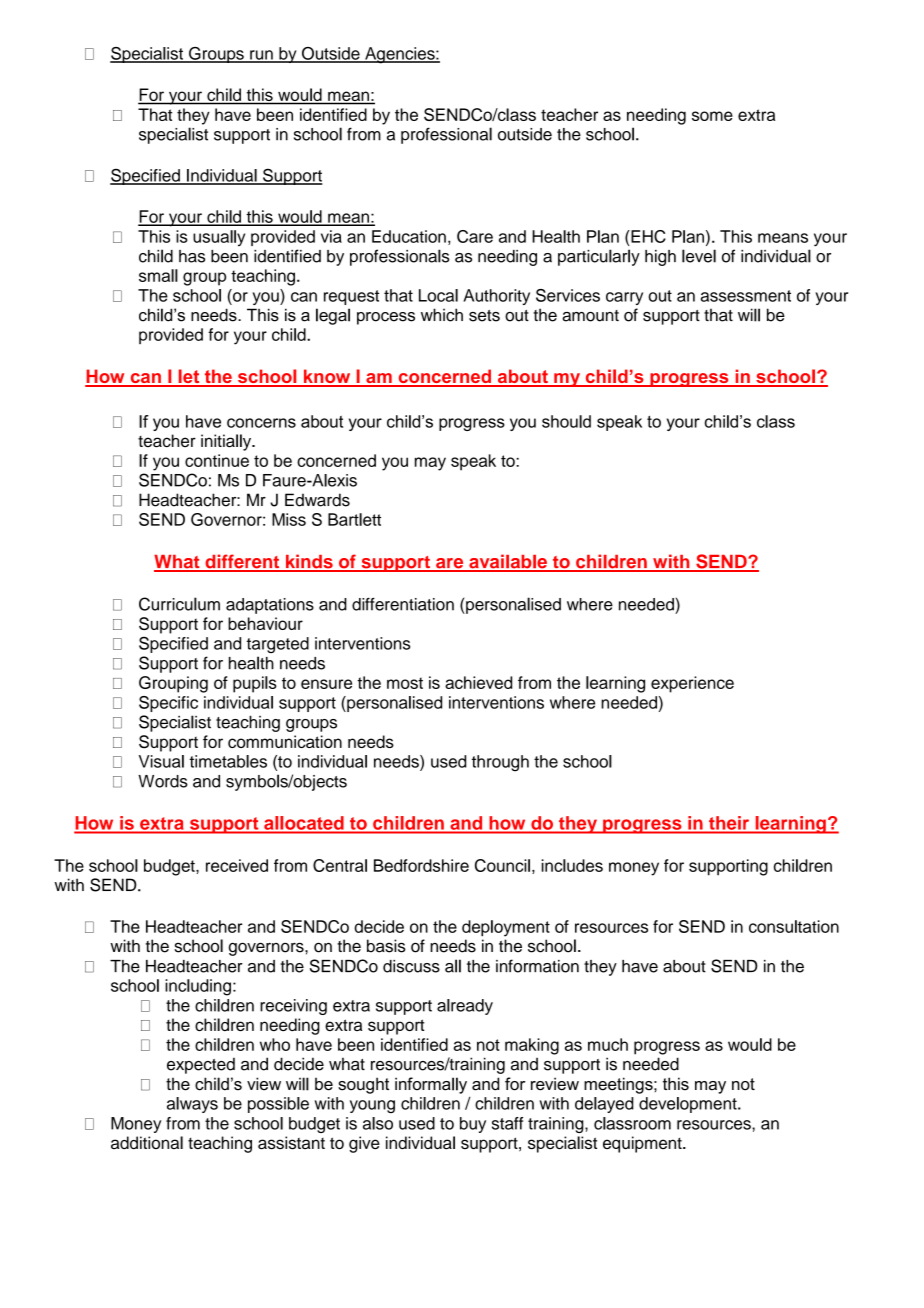  What do you see at coordinates (261, 56) in the document?
I see `run` at bounding box center [261, 56].
